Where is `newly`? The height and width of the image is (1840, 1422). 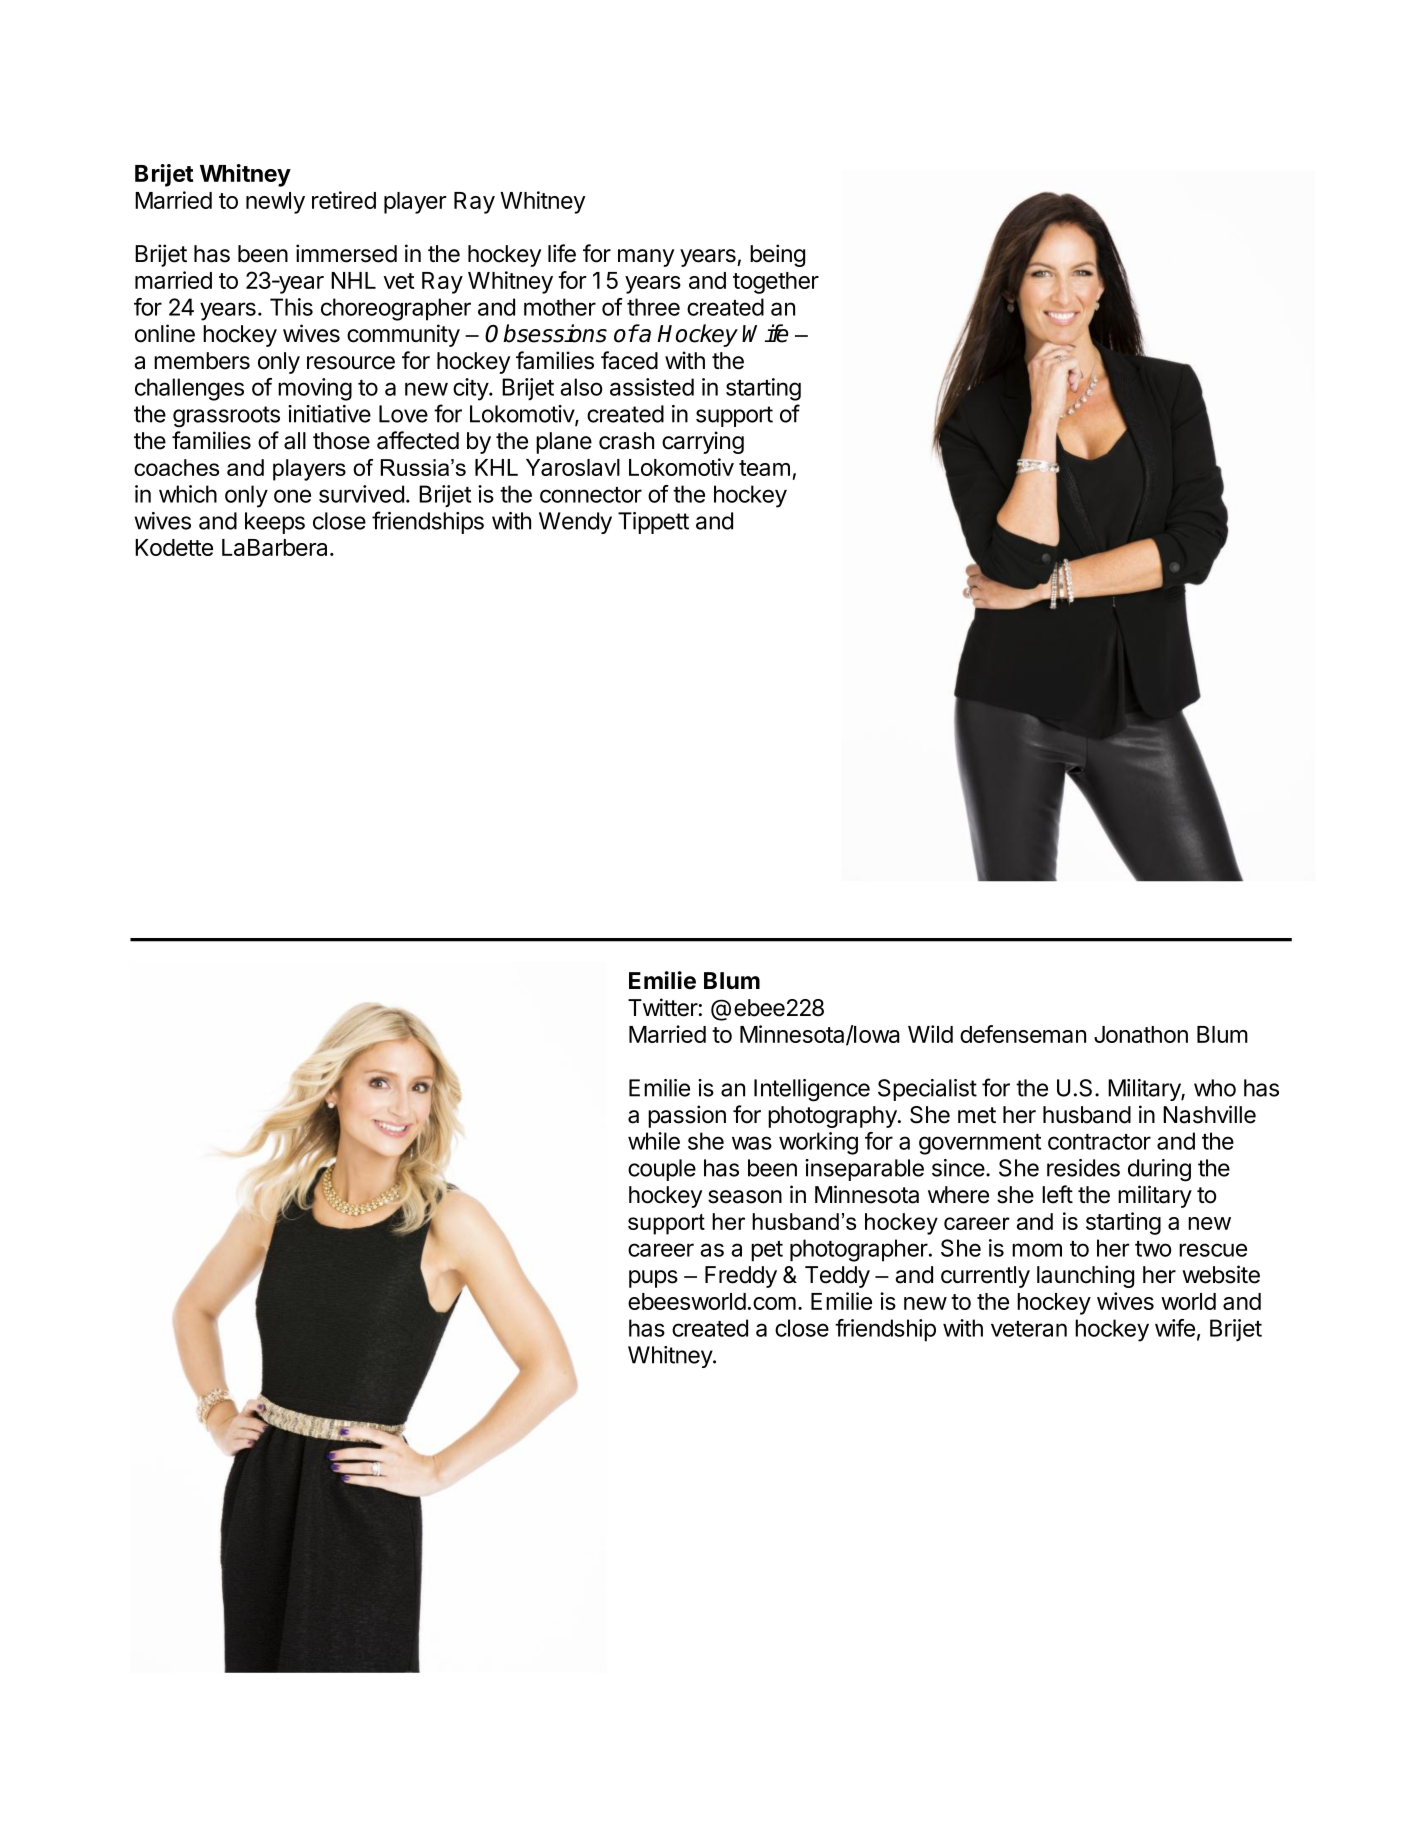
newly is located at coordinates (275, 203).
